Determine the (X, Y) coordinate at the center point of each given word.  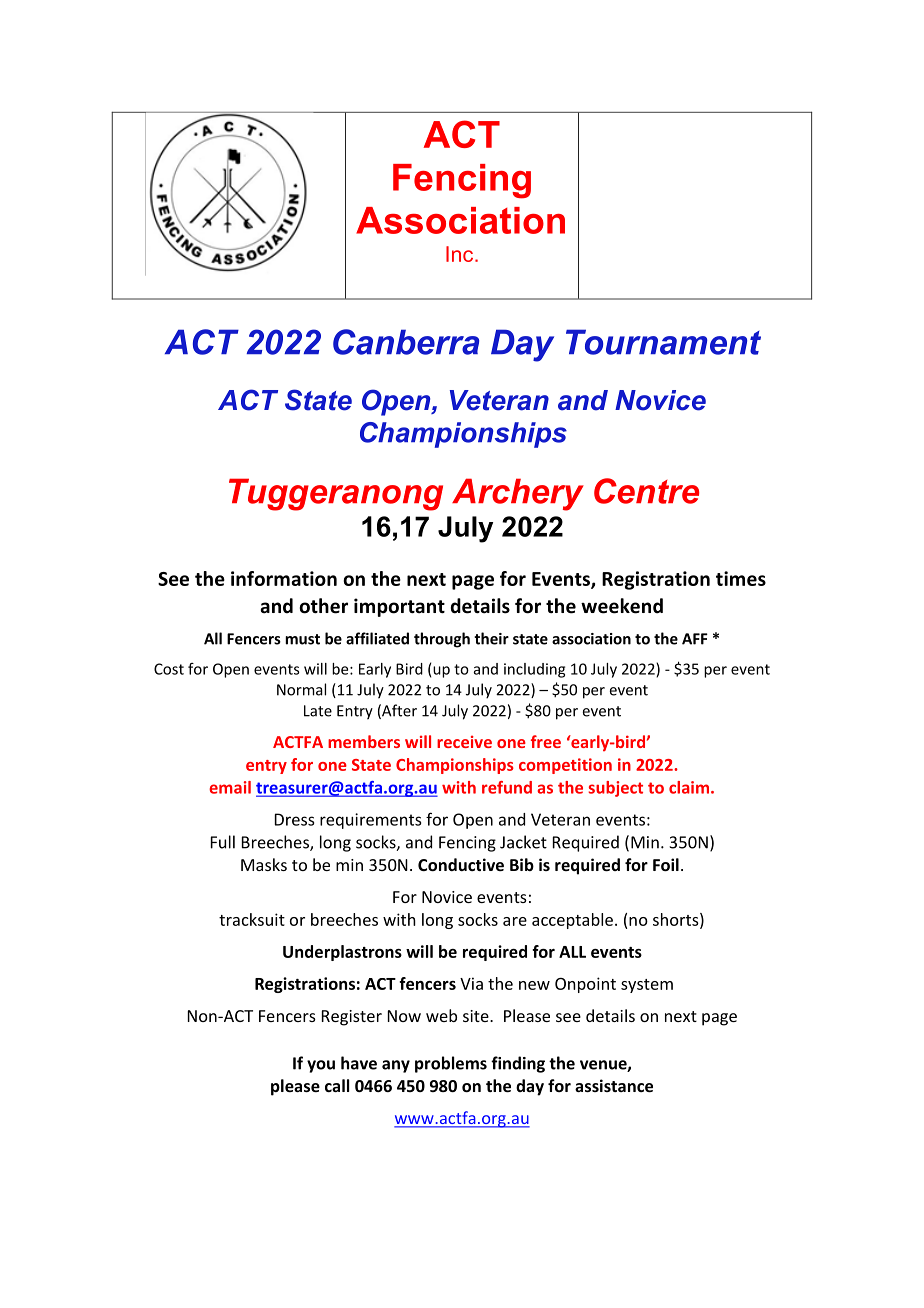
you (321, 1066)
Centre (646, 491)
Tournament (663, 342)
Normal (301, 689)
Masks (264, 864)
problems (451, 1064)
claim (689, 787)
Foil (666, 864)
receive (464, 741)
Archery (518, 494)
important (399, 607)
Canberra (406, 342)
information (284, 578)
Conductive (461, 864)
